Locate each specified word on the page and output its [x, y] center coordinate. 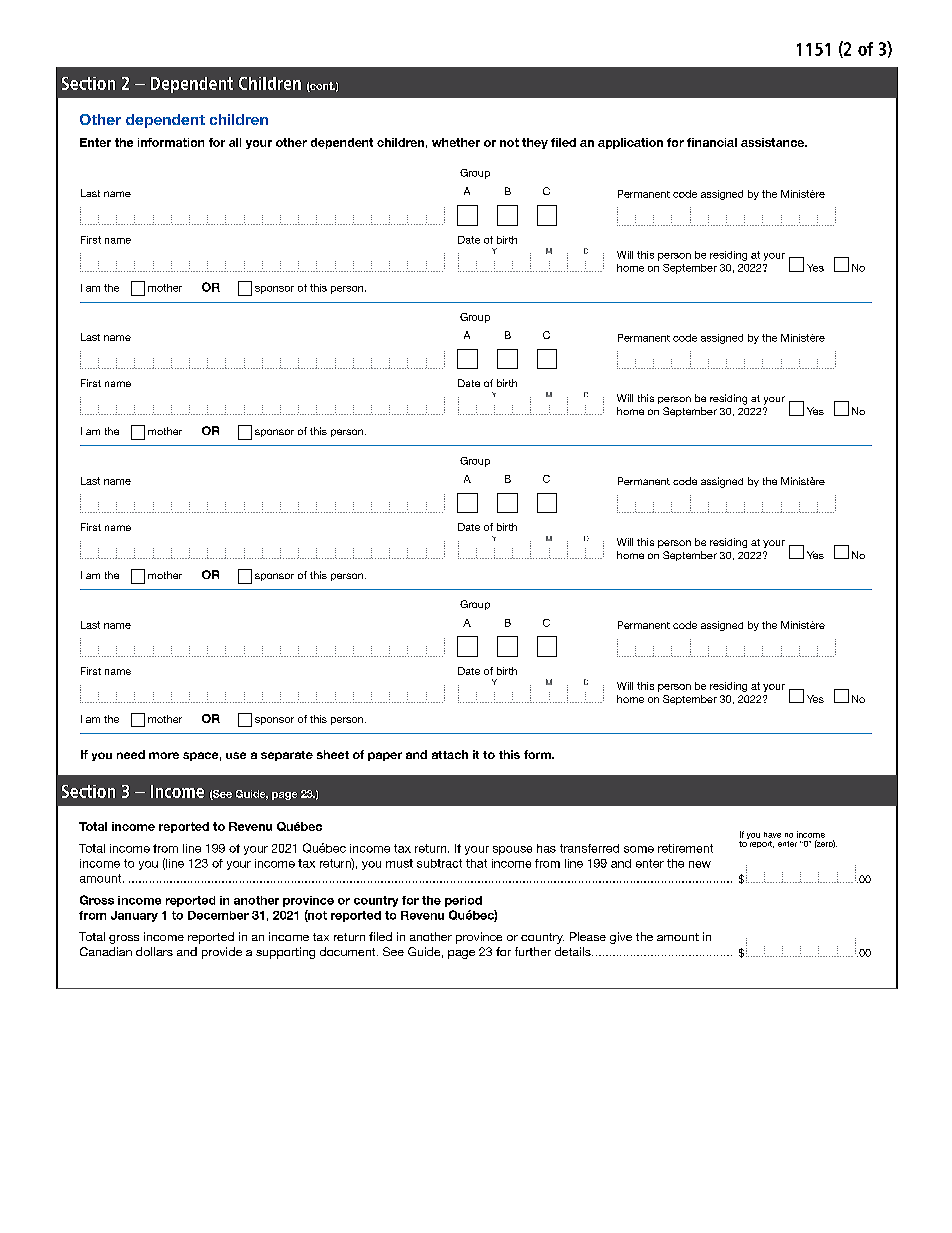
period [463, 901]
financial [712, 142]
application [630, 143]
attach [450, 754]
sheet [333, 754]
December [218, 915]
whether [456, 142]
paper [385, 756]
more [164, 755]
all [235, 142]
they [535, 143]
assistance [774, 142]
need [131, 754]
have [772, 835]
